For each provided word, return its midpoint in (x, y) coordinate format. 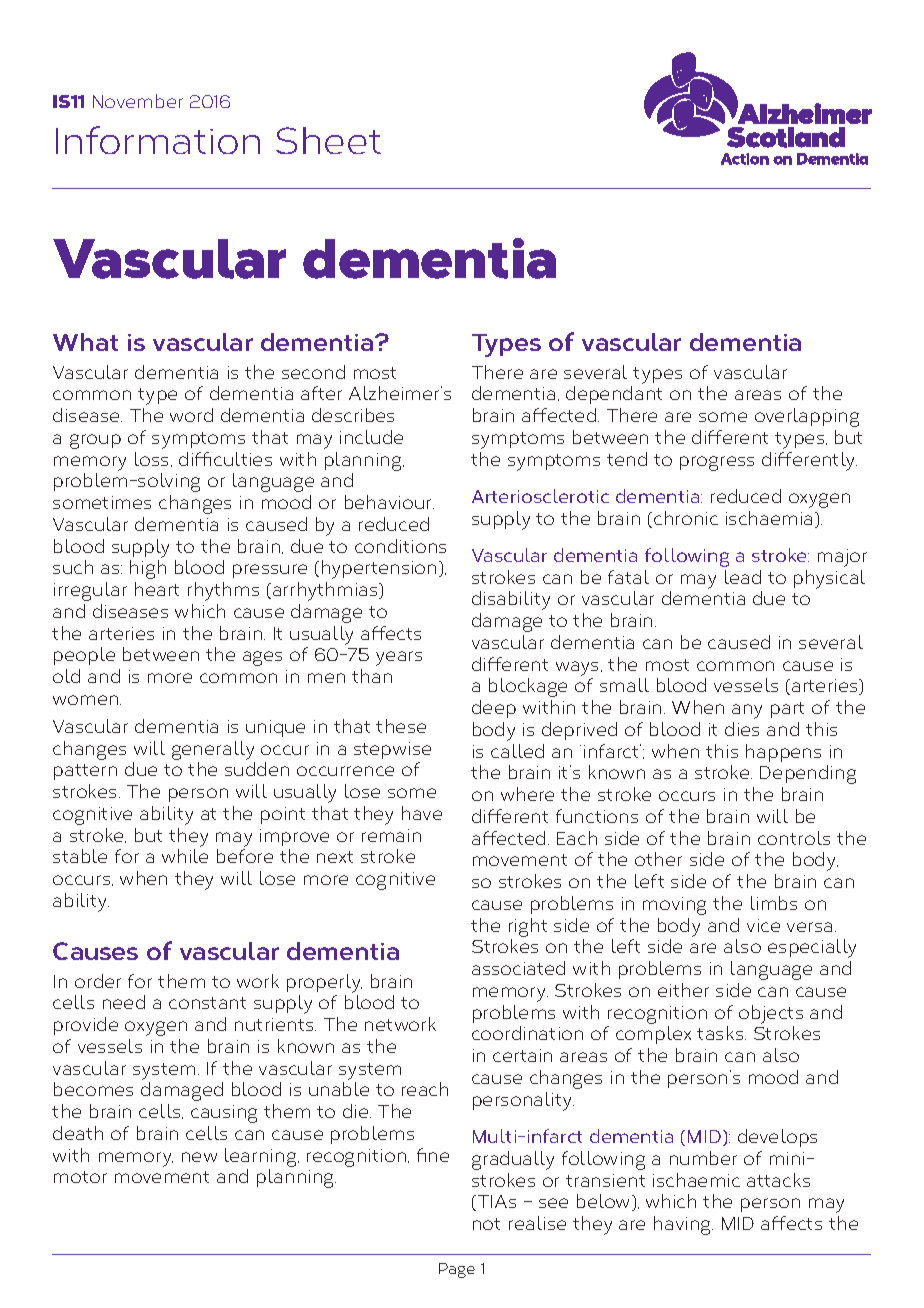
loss (153, 459)
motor (80, 1177)
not (486, 1224)
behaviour (389, 502)
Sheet (328, 140)
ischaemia (769, 518)
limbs (774, 903)
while (185, 856)
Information (158, 140)
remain (391, 835)
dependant (614, 395)
